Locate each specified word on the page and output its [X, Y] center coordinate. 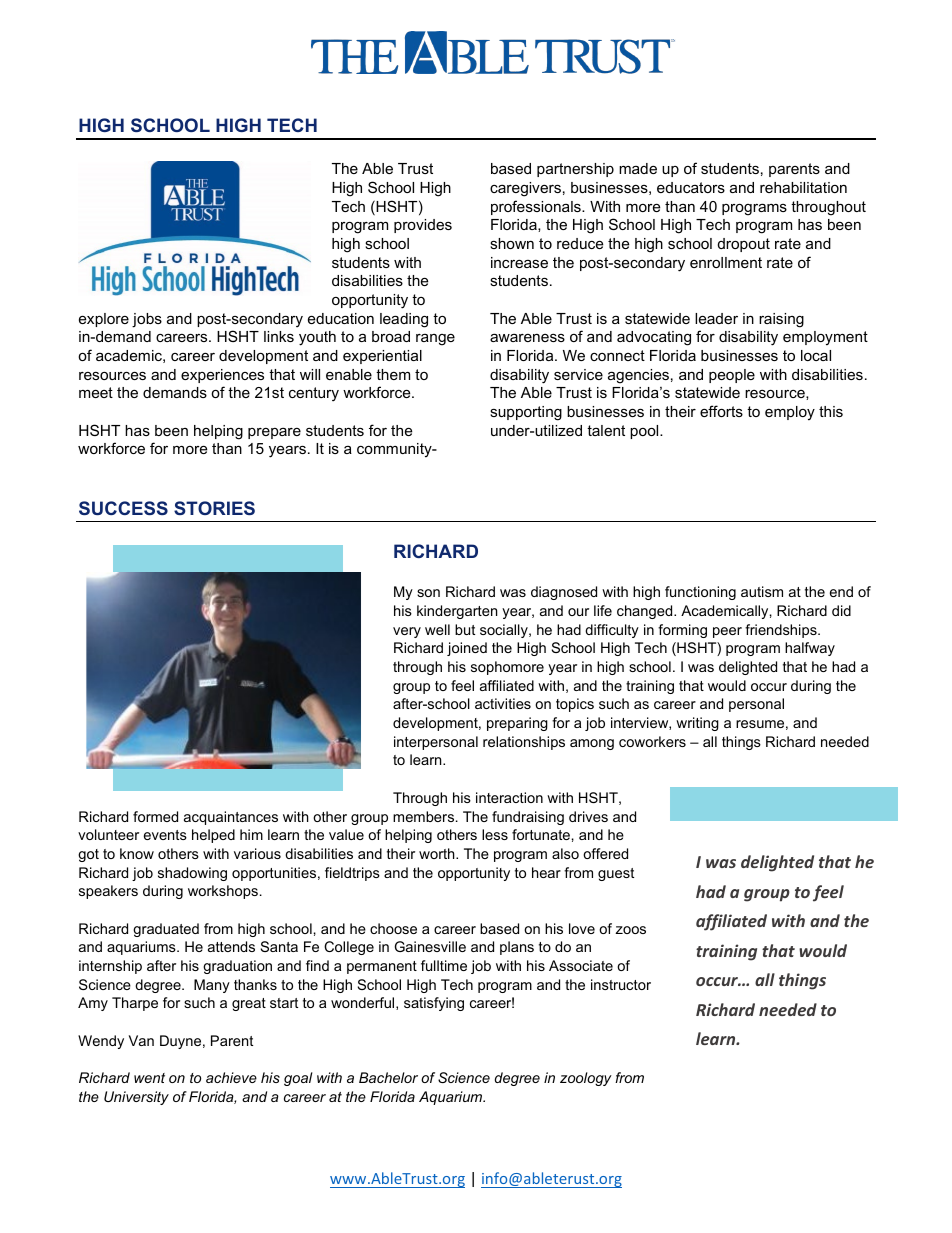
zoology [586, 1079]
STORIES [214, 508]
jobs [147, 320]
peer [727, 632]
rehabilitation [803, 187]
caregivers [525, 189]
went [149, 1078]
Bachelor [388, 1077]
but [465, 629]
